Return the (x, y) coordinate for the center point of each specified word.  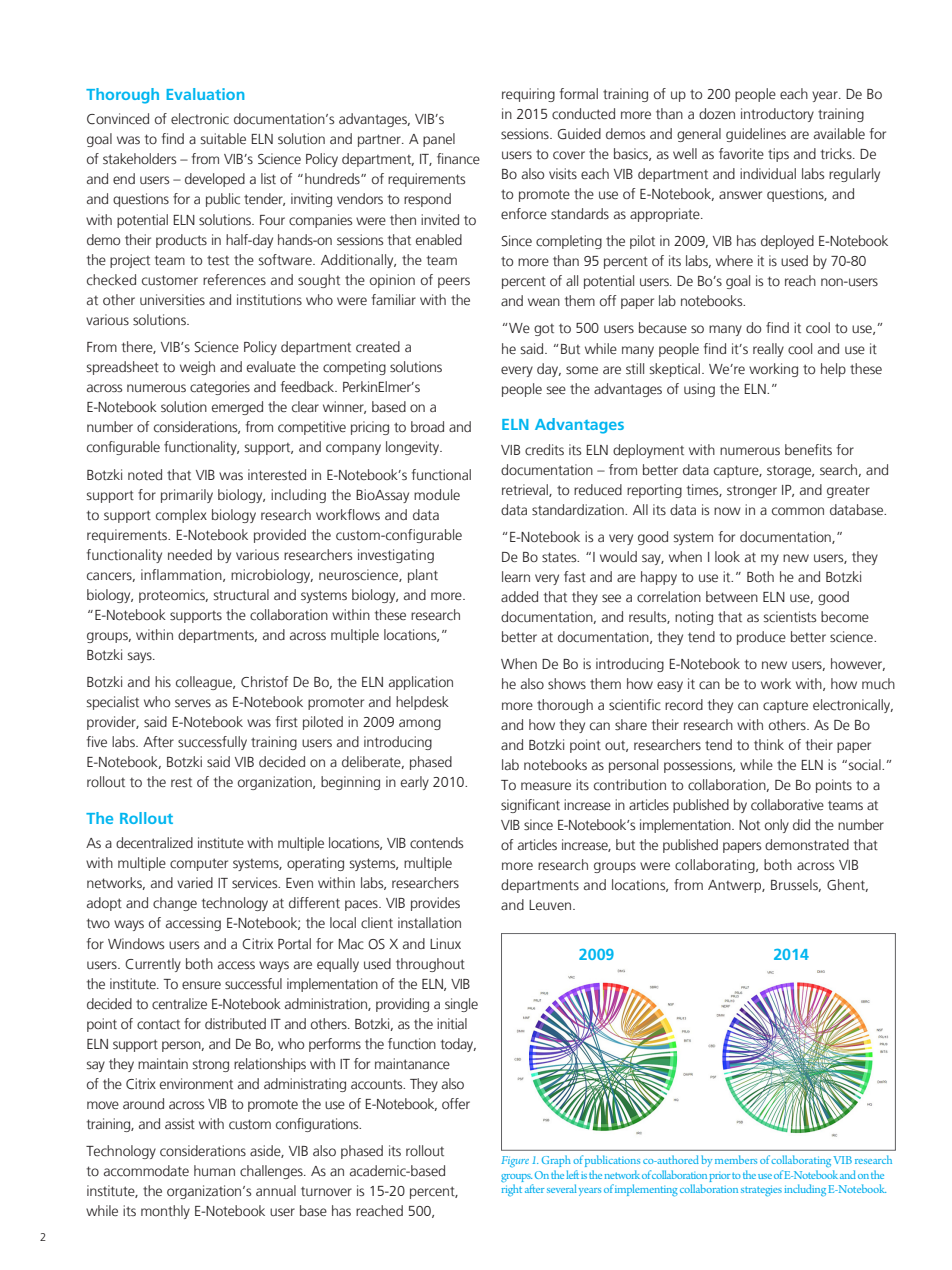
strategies (761, 1190)
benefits (808, 449)
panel (439, 140)
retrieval (526, 490)
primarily (187, 496)
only (777, 826)
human (214, 1170)
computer (199, 864)
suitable (223, 138)
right (512, 1190)
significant (530, 806)
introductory (777, 115)
